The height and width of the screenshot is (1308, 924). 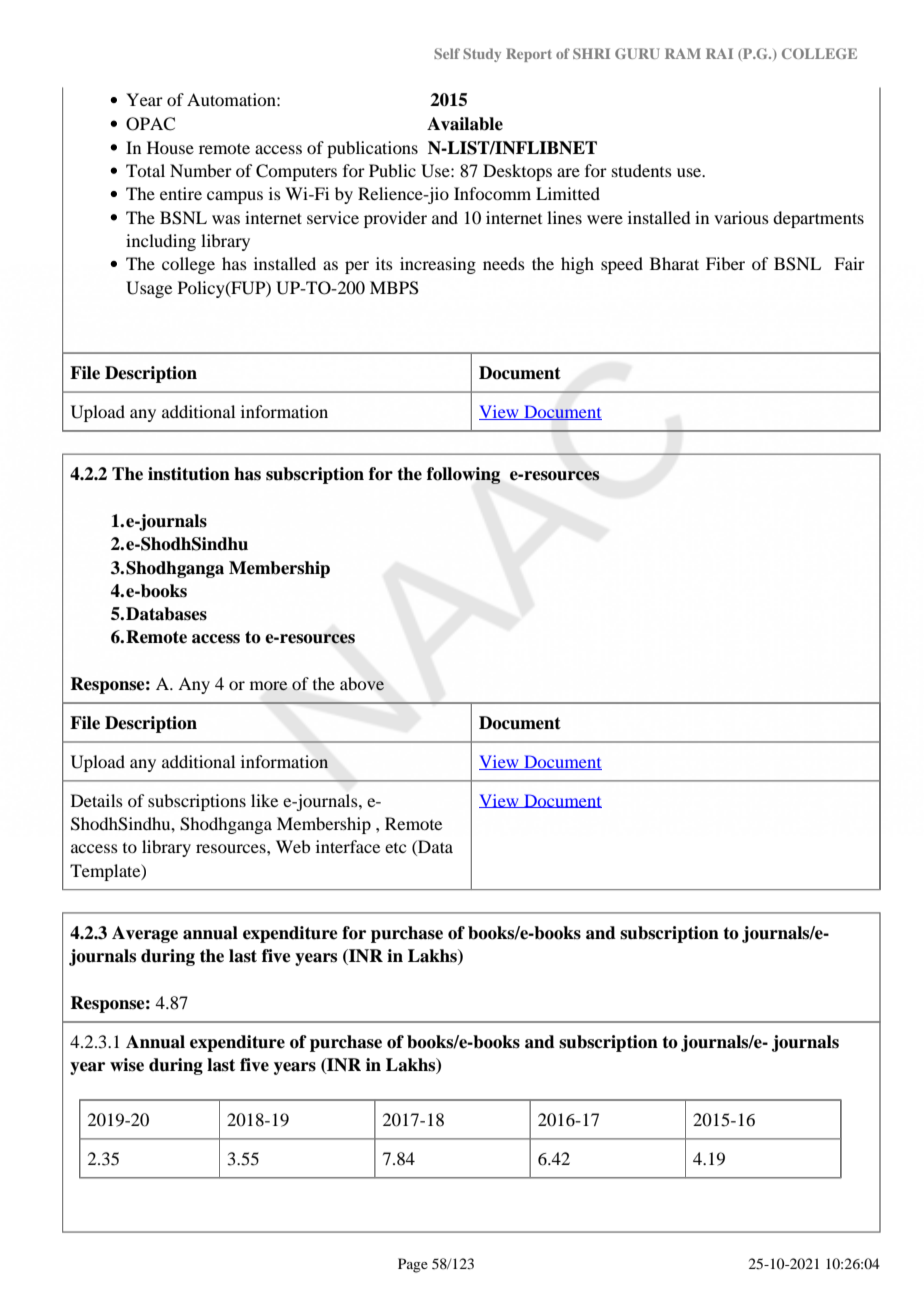 I want to click on Fiber, so click(x=725, y=263).
